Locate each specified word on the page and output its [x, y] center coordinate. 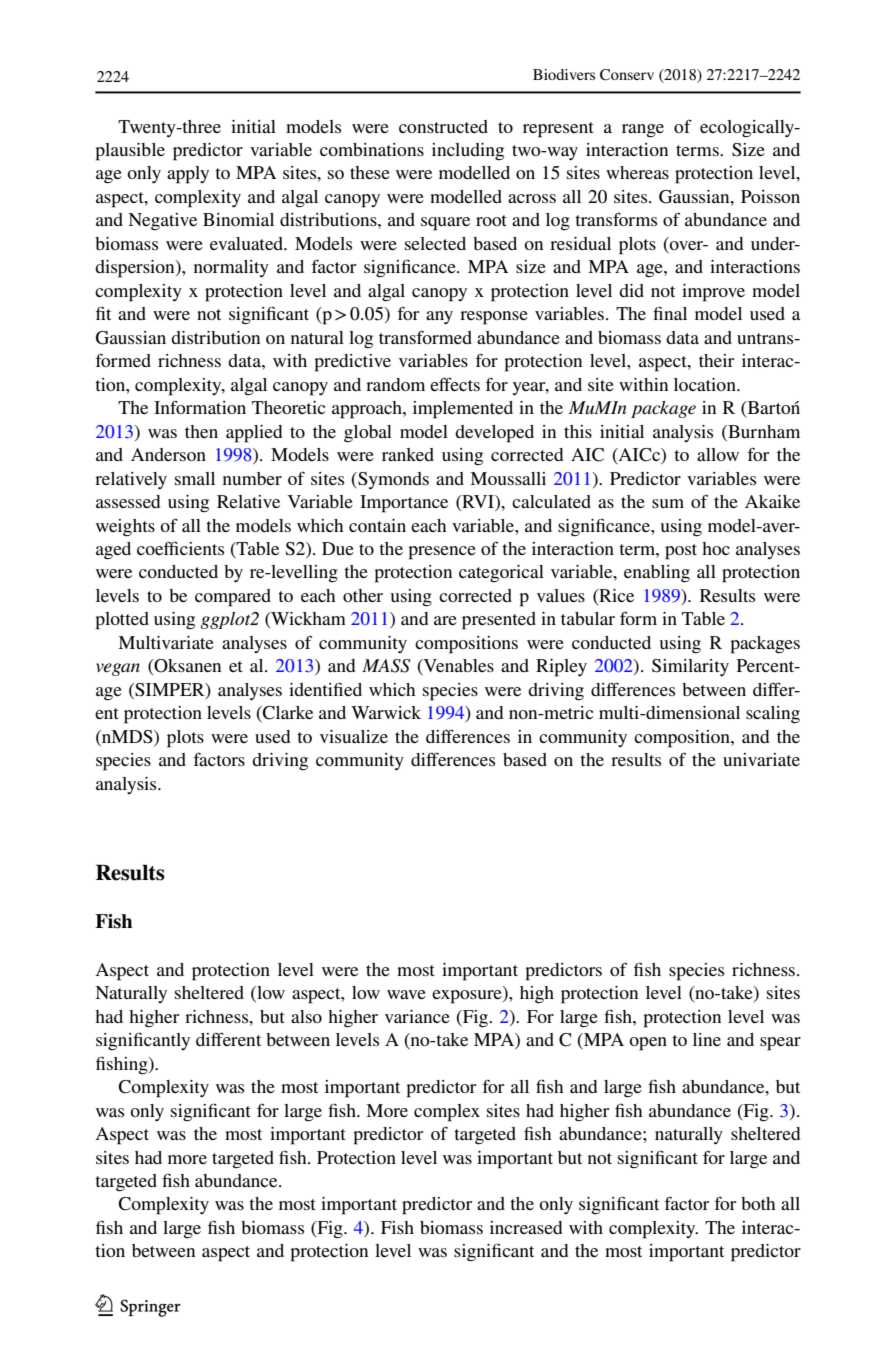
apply [188, 175]
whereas [637, 172]
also [306, 1016]
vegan [118, 669]
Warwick [386, 712]
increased [526, 1227]
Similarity [690, 667]
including [468, 151]
